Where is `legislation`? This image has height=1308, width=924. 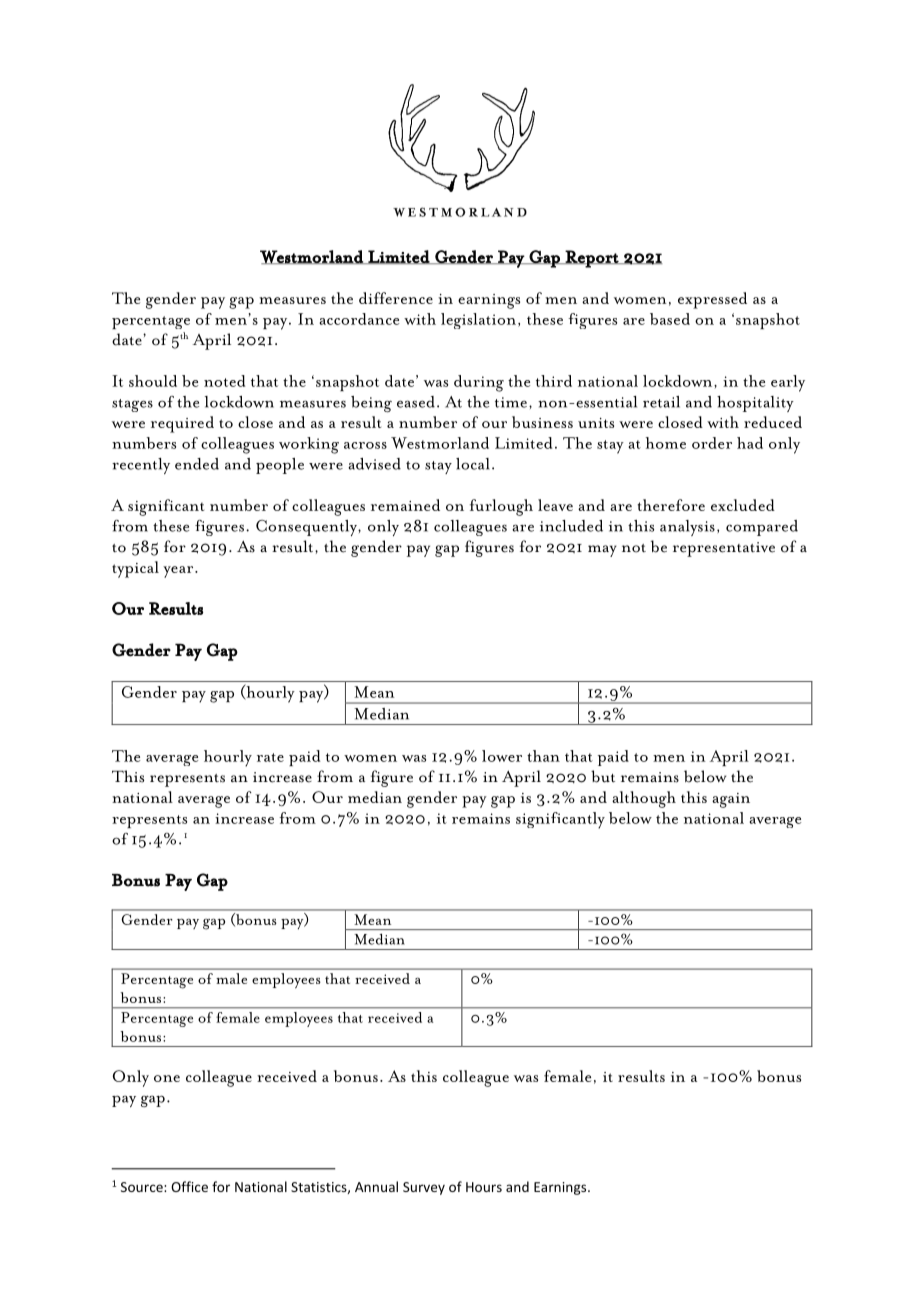
legislation is located at coordinates (480, 321).
